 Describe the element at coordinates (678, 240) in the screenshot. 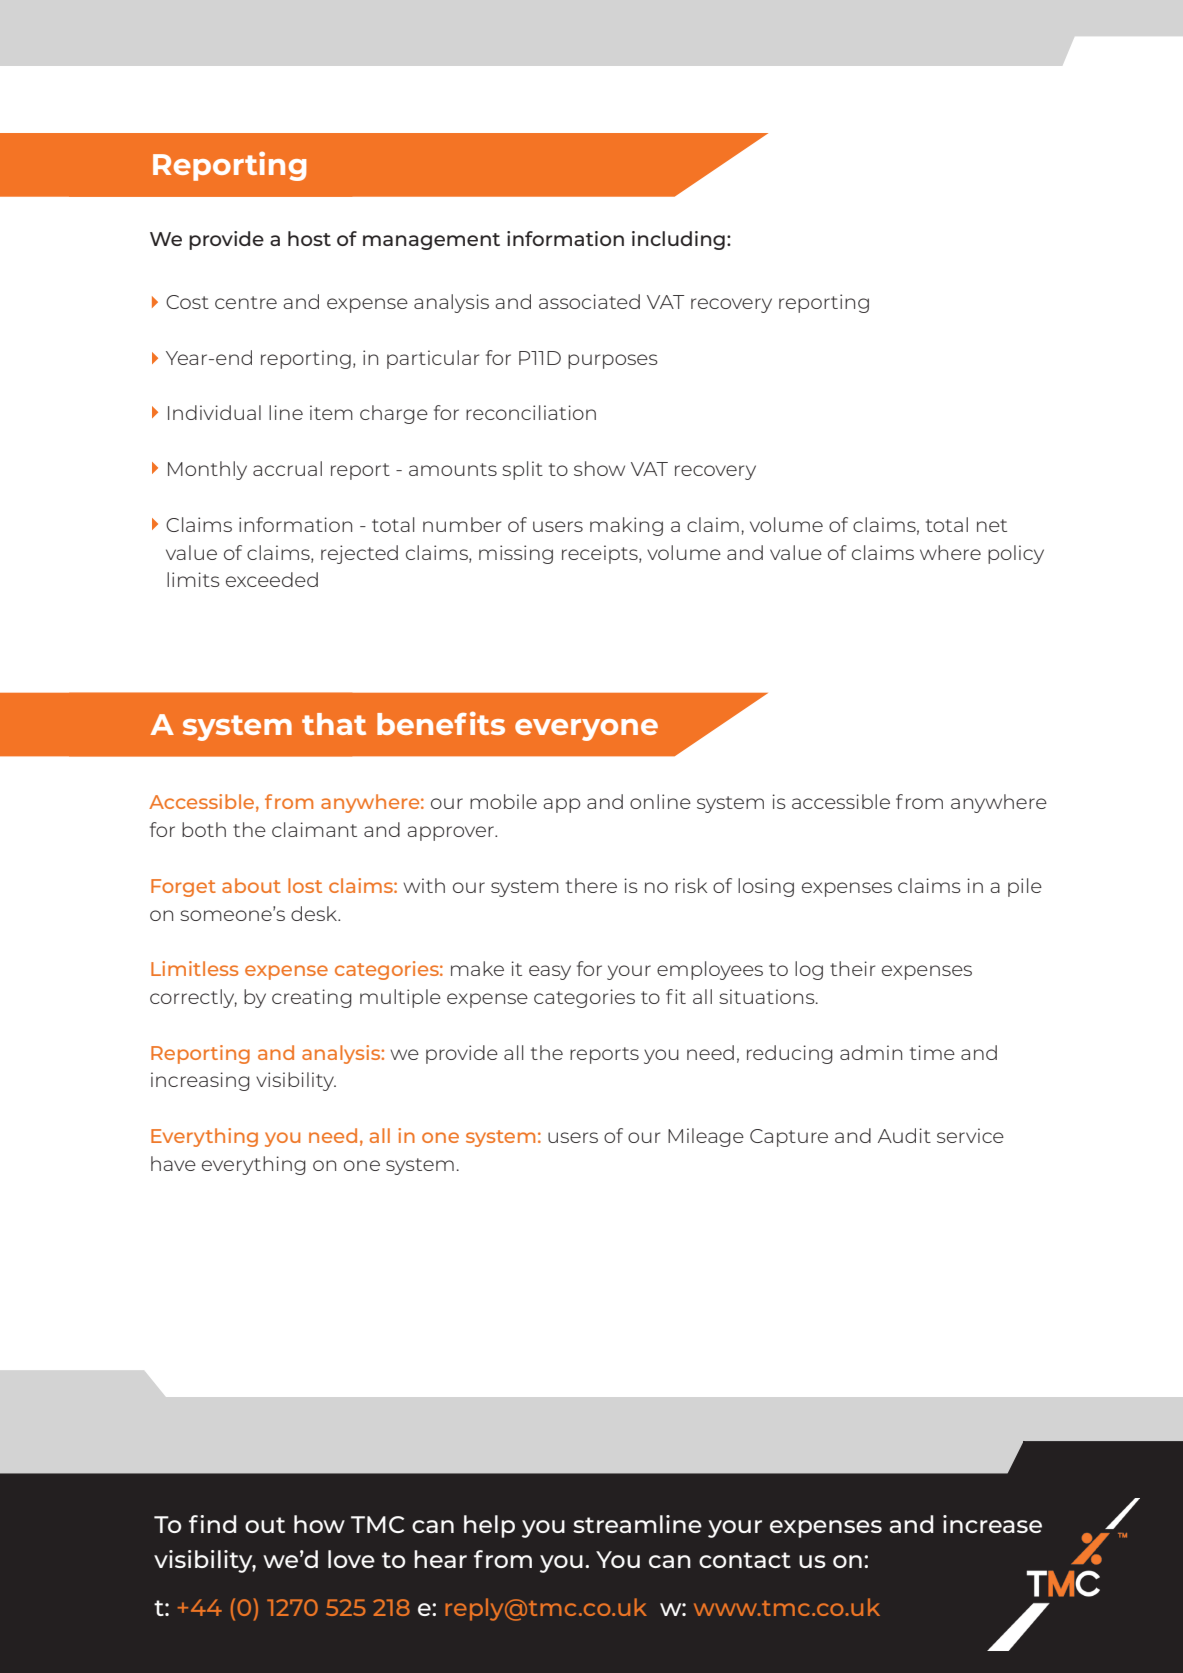

I see `including` at that location.
